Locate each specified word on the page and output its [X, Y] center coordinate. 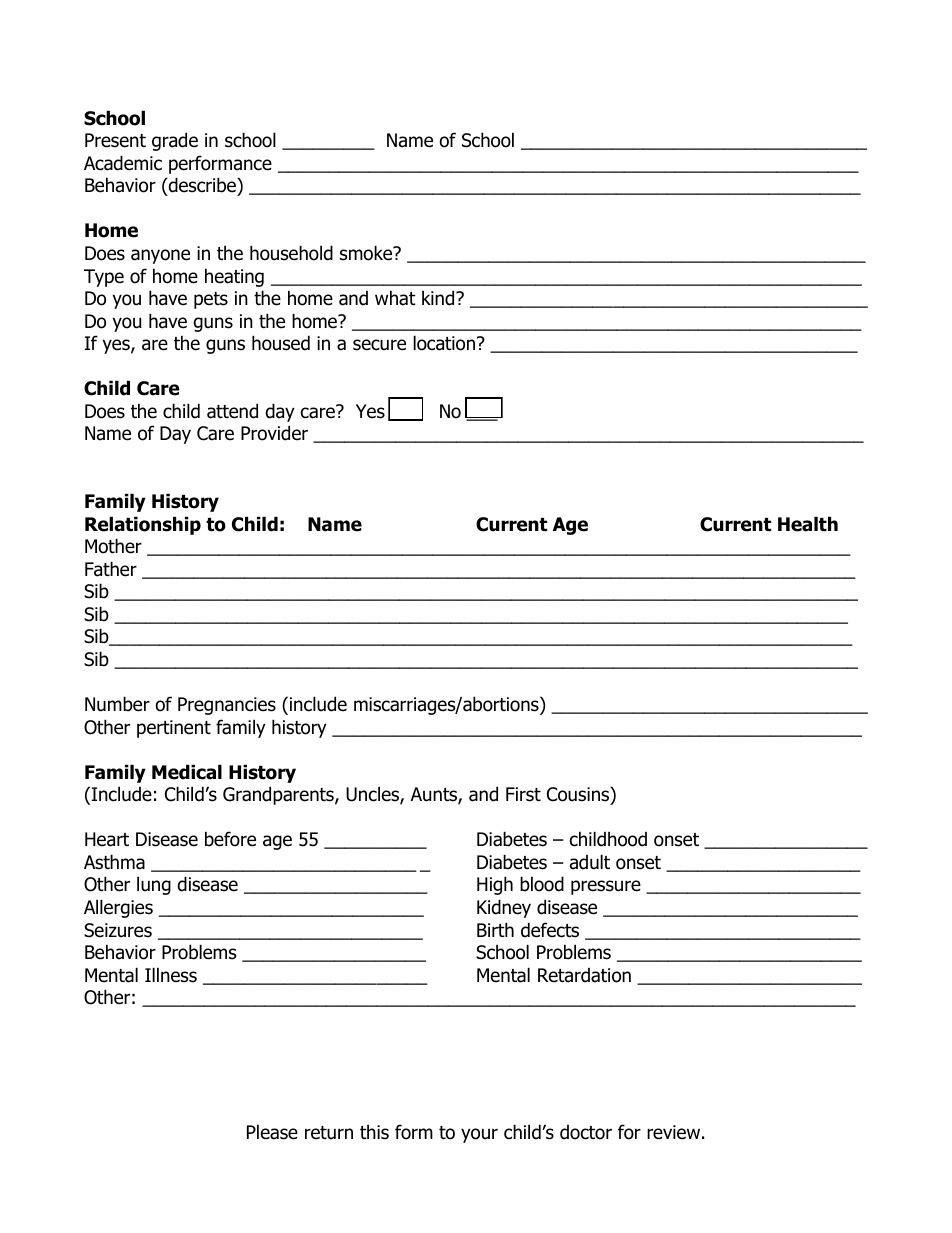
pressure [606, 887]
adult [590, 862]
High [495, 885]
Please [272, 1132]
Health [808, 524]
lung [154, 885]
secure [379, 345]
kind [439, 298]
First [523, 794]
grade [175, 141]
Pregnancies [227, 706]
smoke [367, 253]
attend [232, 411]
